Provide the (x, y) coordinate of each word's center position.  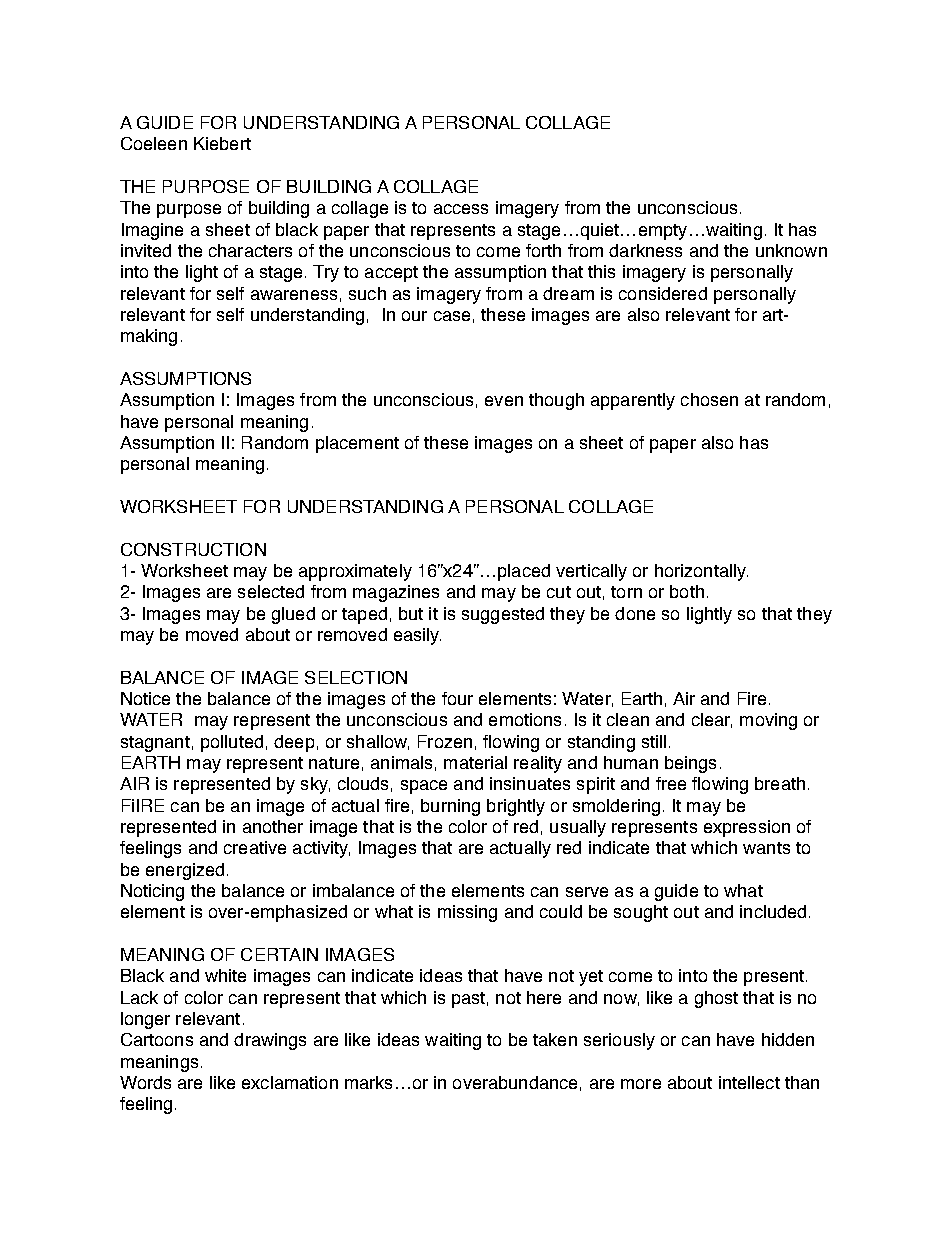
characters (250, 250)
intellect (749, 1082)
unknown (791, 250)
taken (555, 1039)
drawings (270, 1041)
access (461, 209)
